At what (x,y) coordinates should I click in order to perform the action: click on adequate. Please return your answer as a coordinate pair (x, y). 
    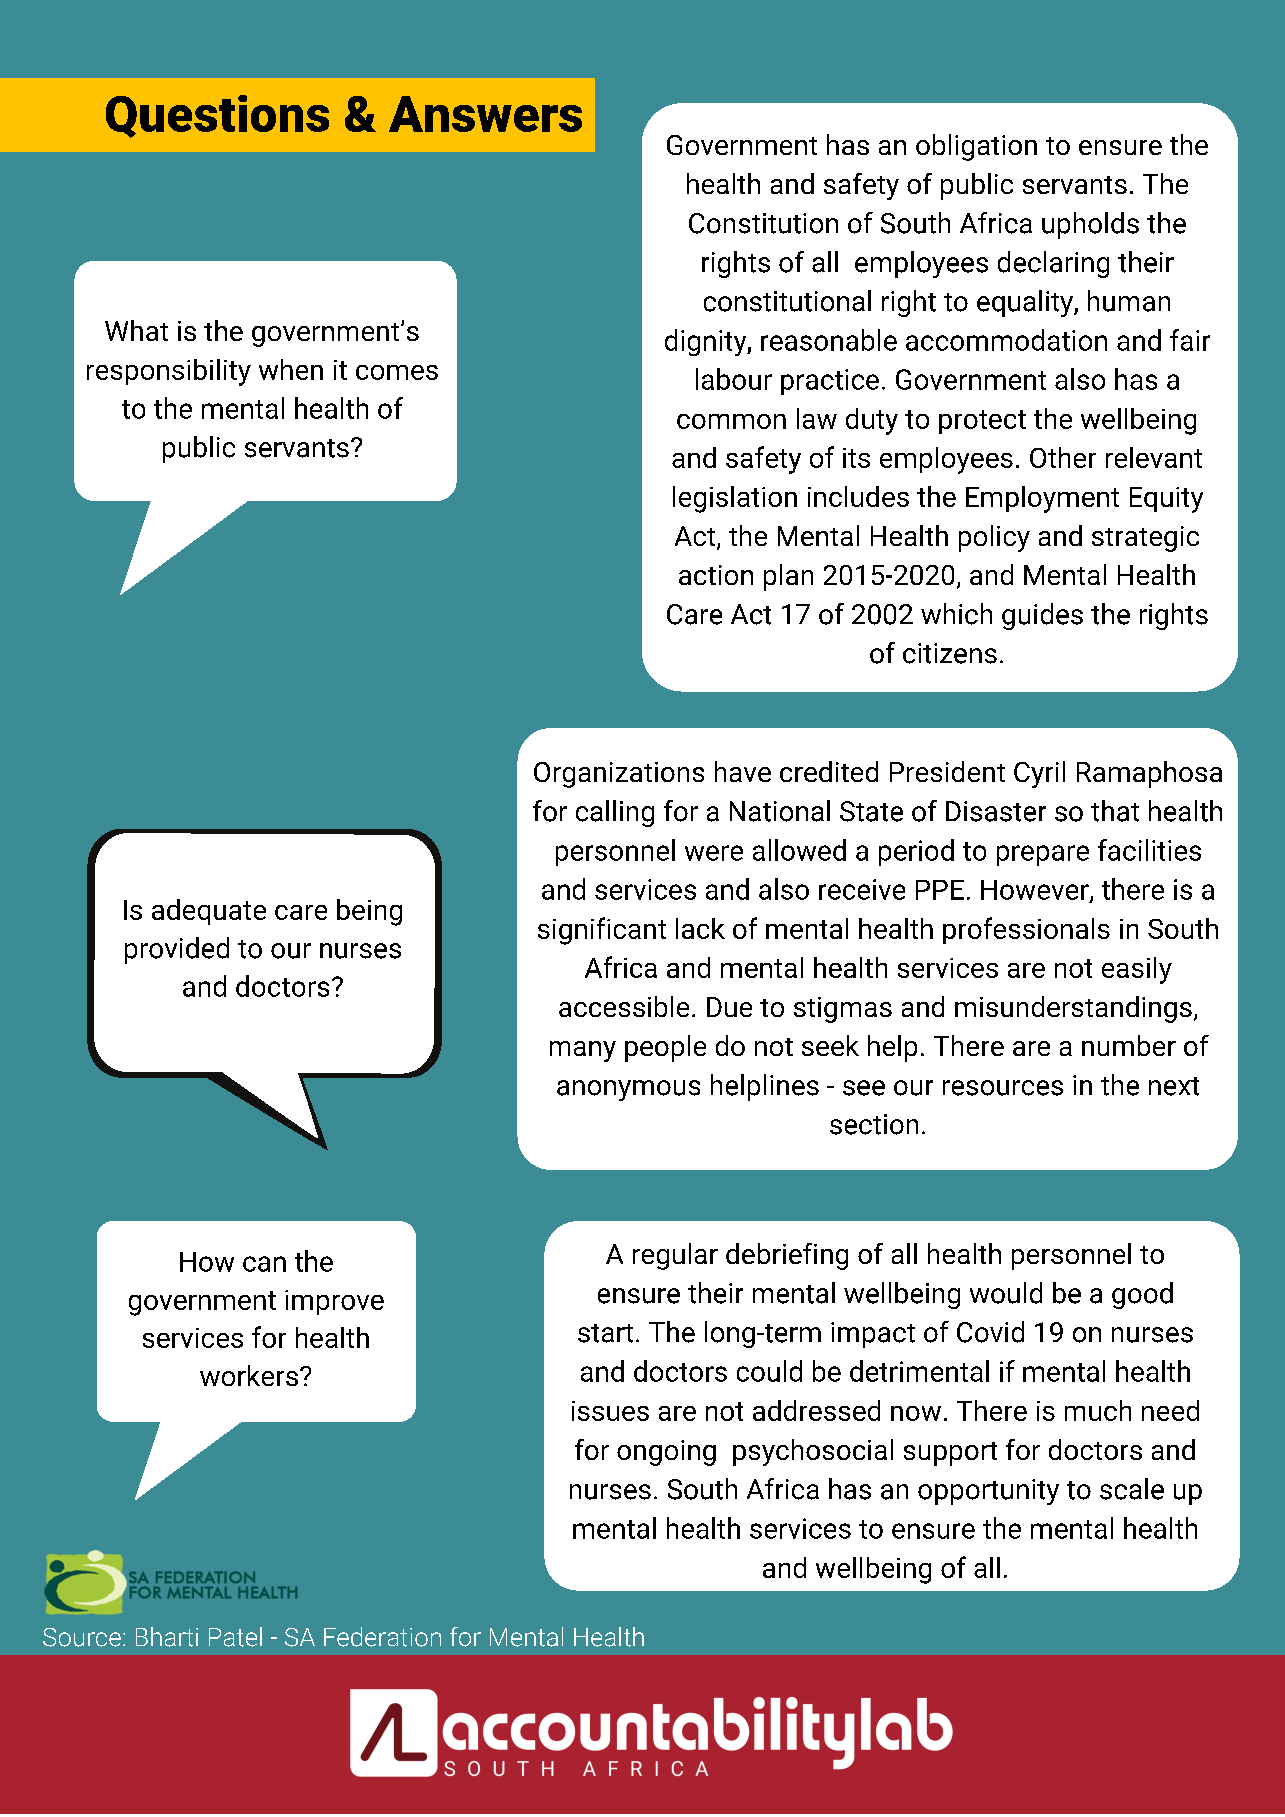
    Looking at the image, I should click on (209, 912).
